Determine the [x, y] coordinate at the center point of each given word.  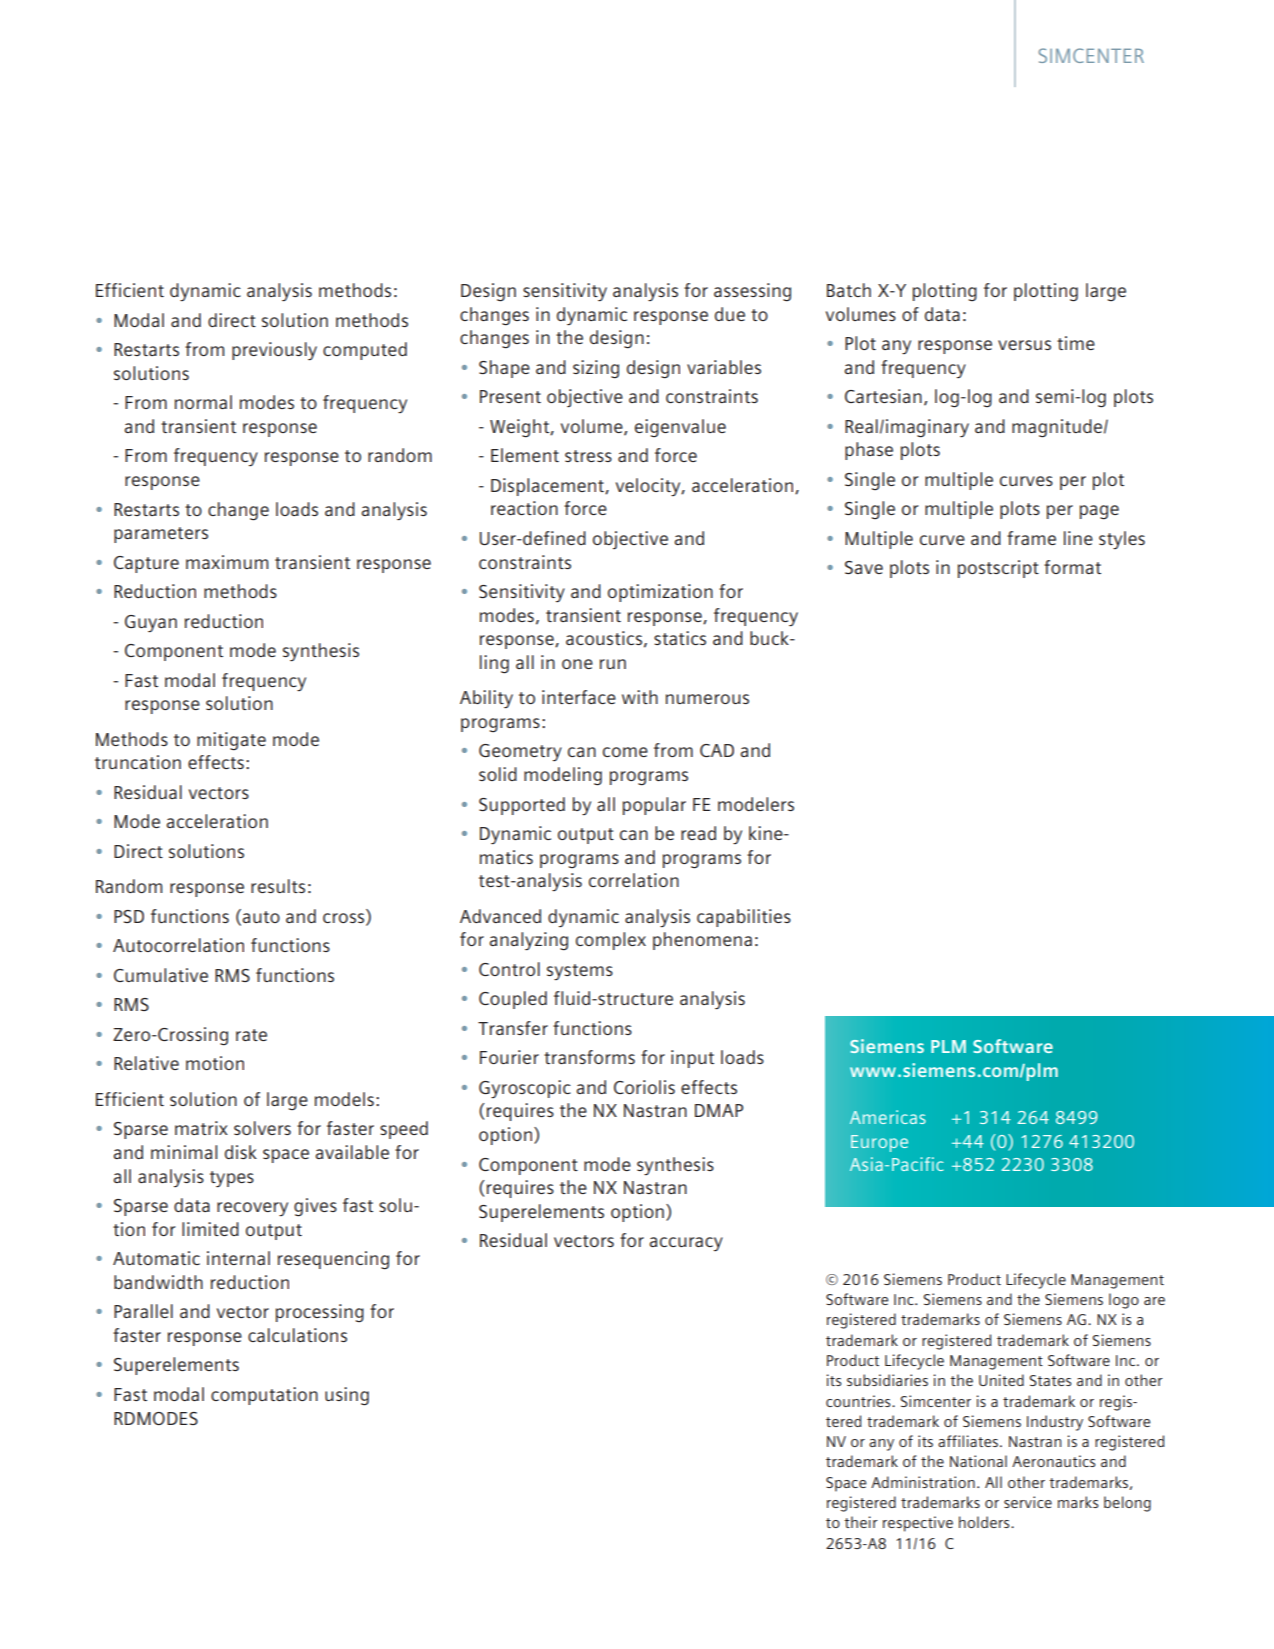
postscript [998, 569]
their [861, 1522]
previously [274, 351]
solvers [262, 1128]
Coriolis [644, 1087]
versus [1024, 345]
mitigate [231, 741]
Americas [888, 1117]
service [1028, 1502]
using [347, 1396]
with [640, 697]
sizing [596, 369]
